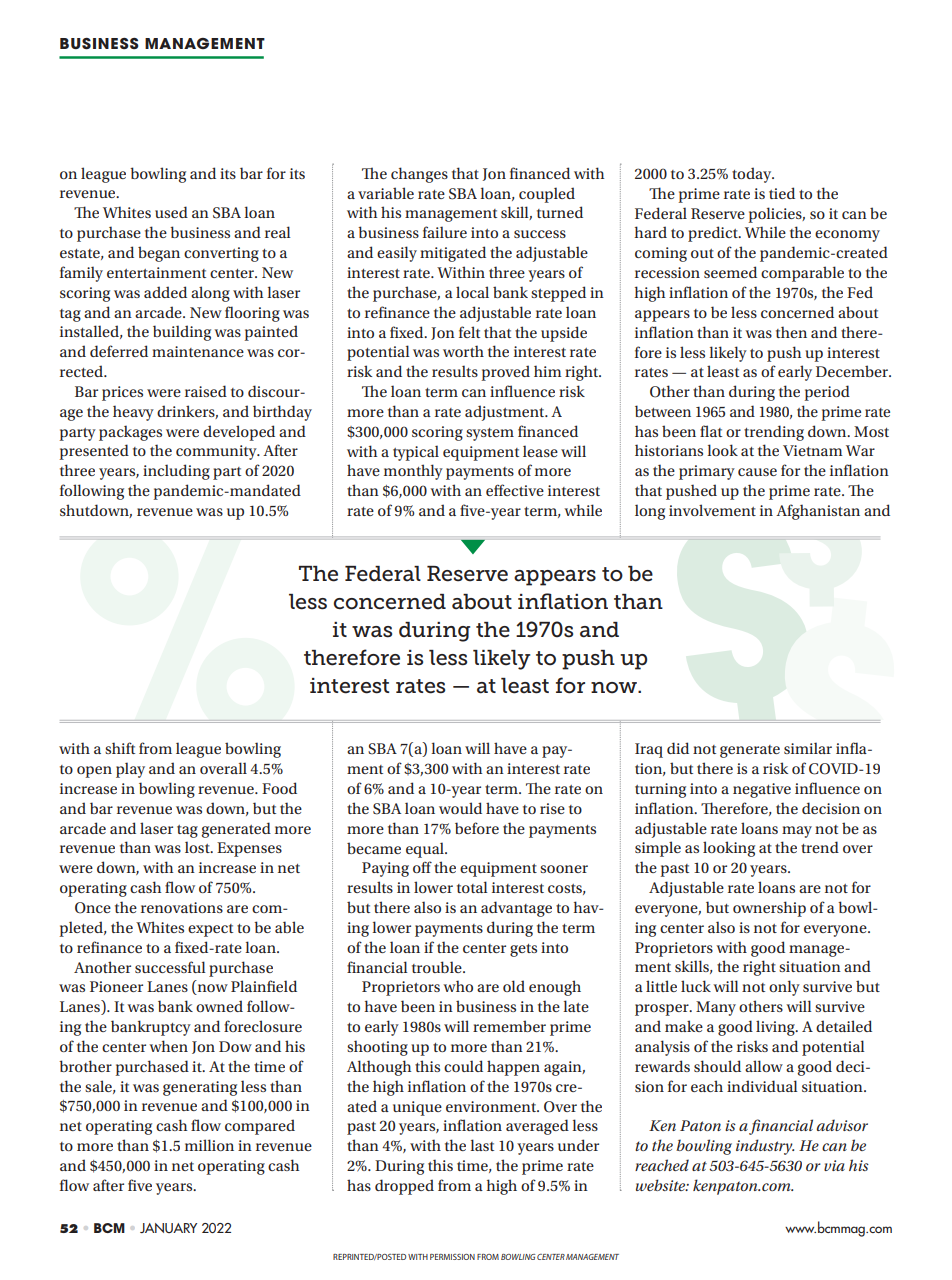  What do you see at coordinates (445, 232) in the screenshot?
I see `failure` at bounding box center [445, 232].
